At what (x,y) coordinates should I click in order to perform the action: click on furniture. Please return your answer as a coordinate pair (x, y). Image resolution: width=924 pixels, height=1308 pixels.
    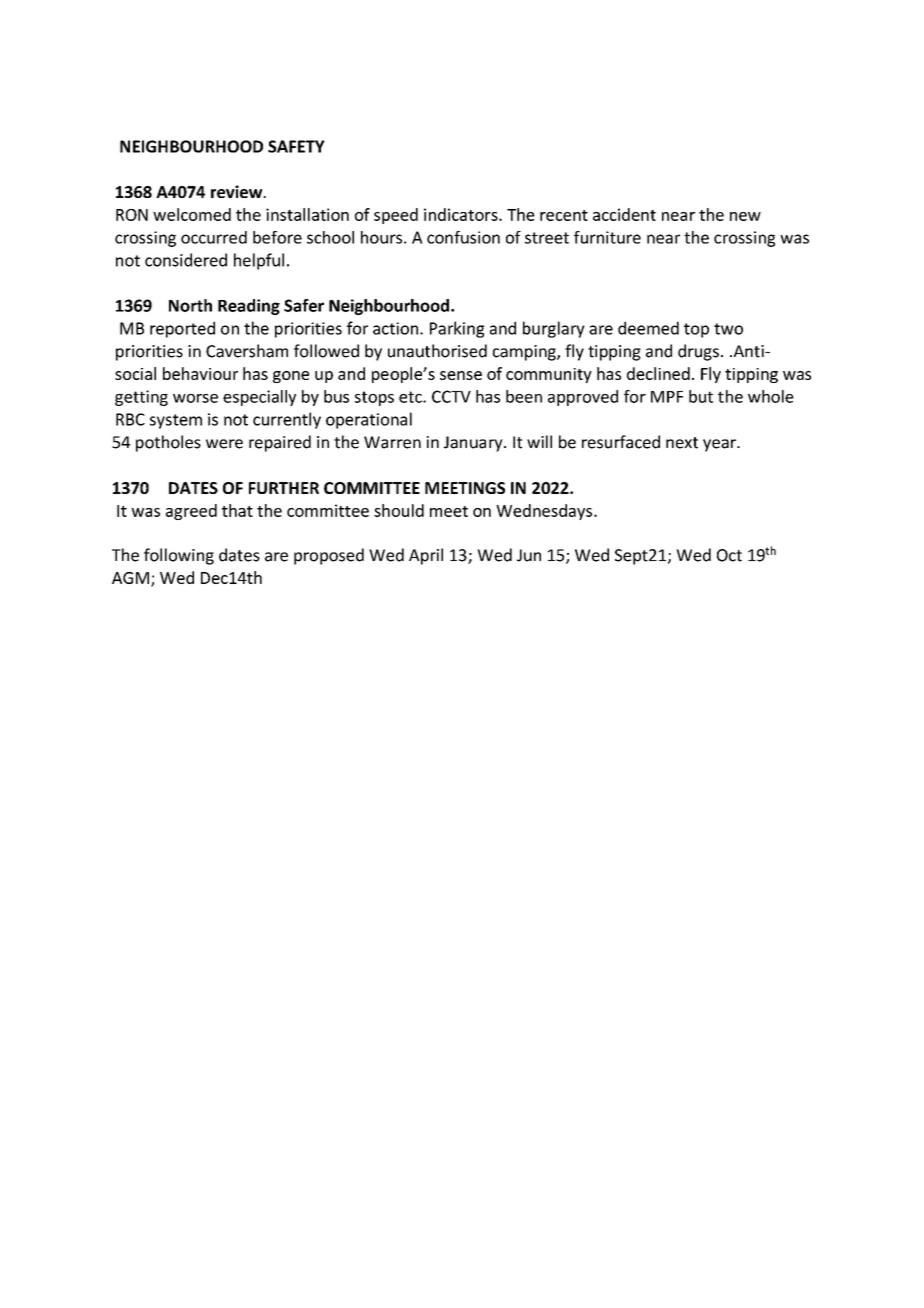
    Looking at the image, I should click on (607, 237).
